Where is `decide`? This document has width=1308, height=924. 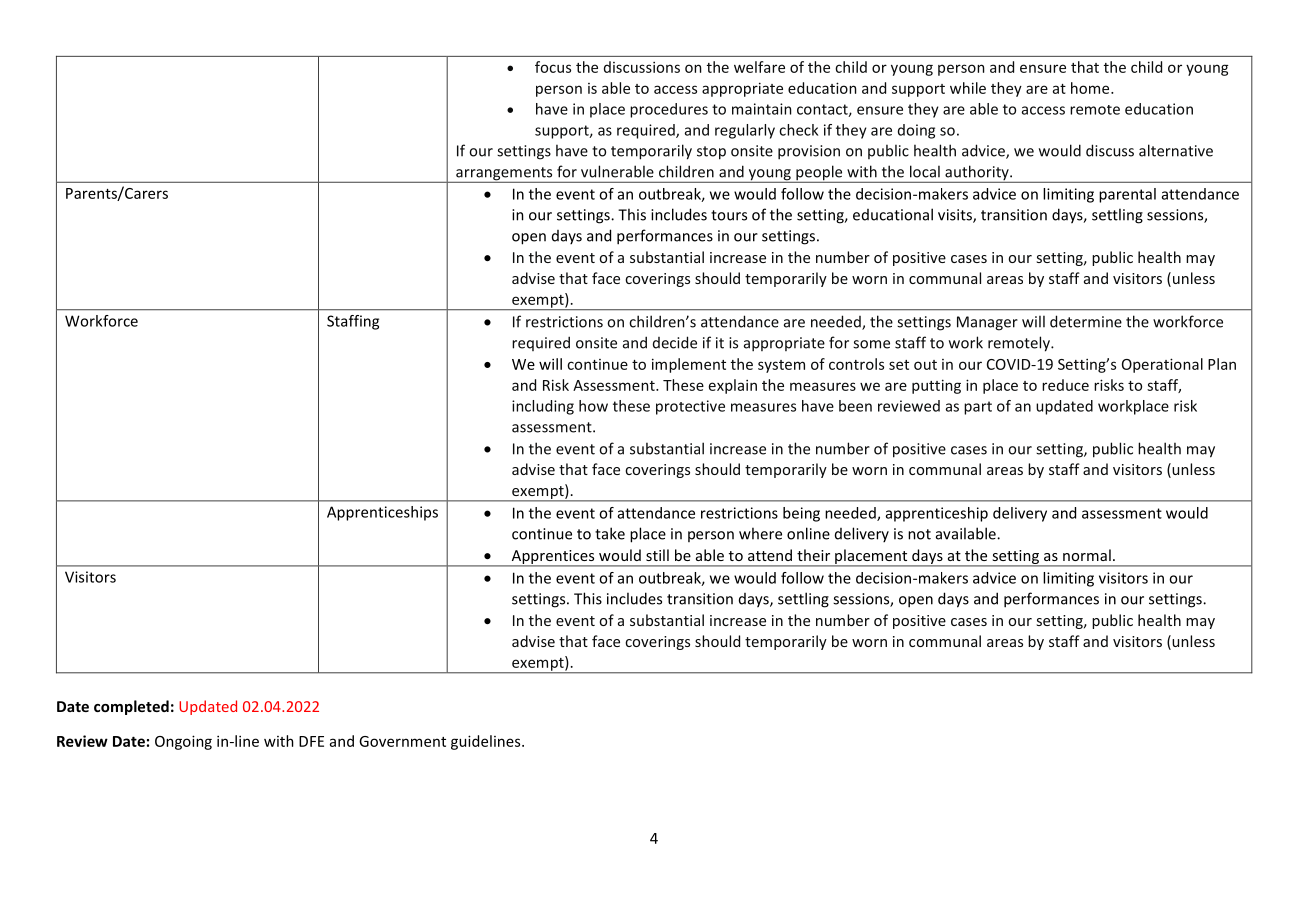
decide is located at coordinates (675, 342).
